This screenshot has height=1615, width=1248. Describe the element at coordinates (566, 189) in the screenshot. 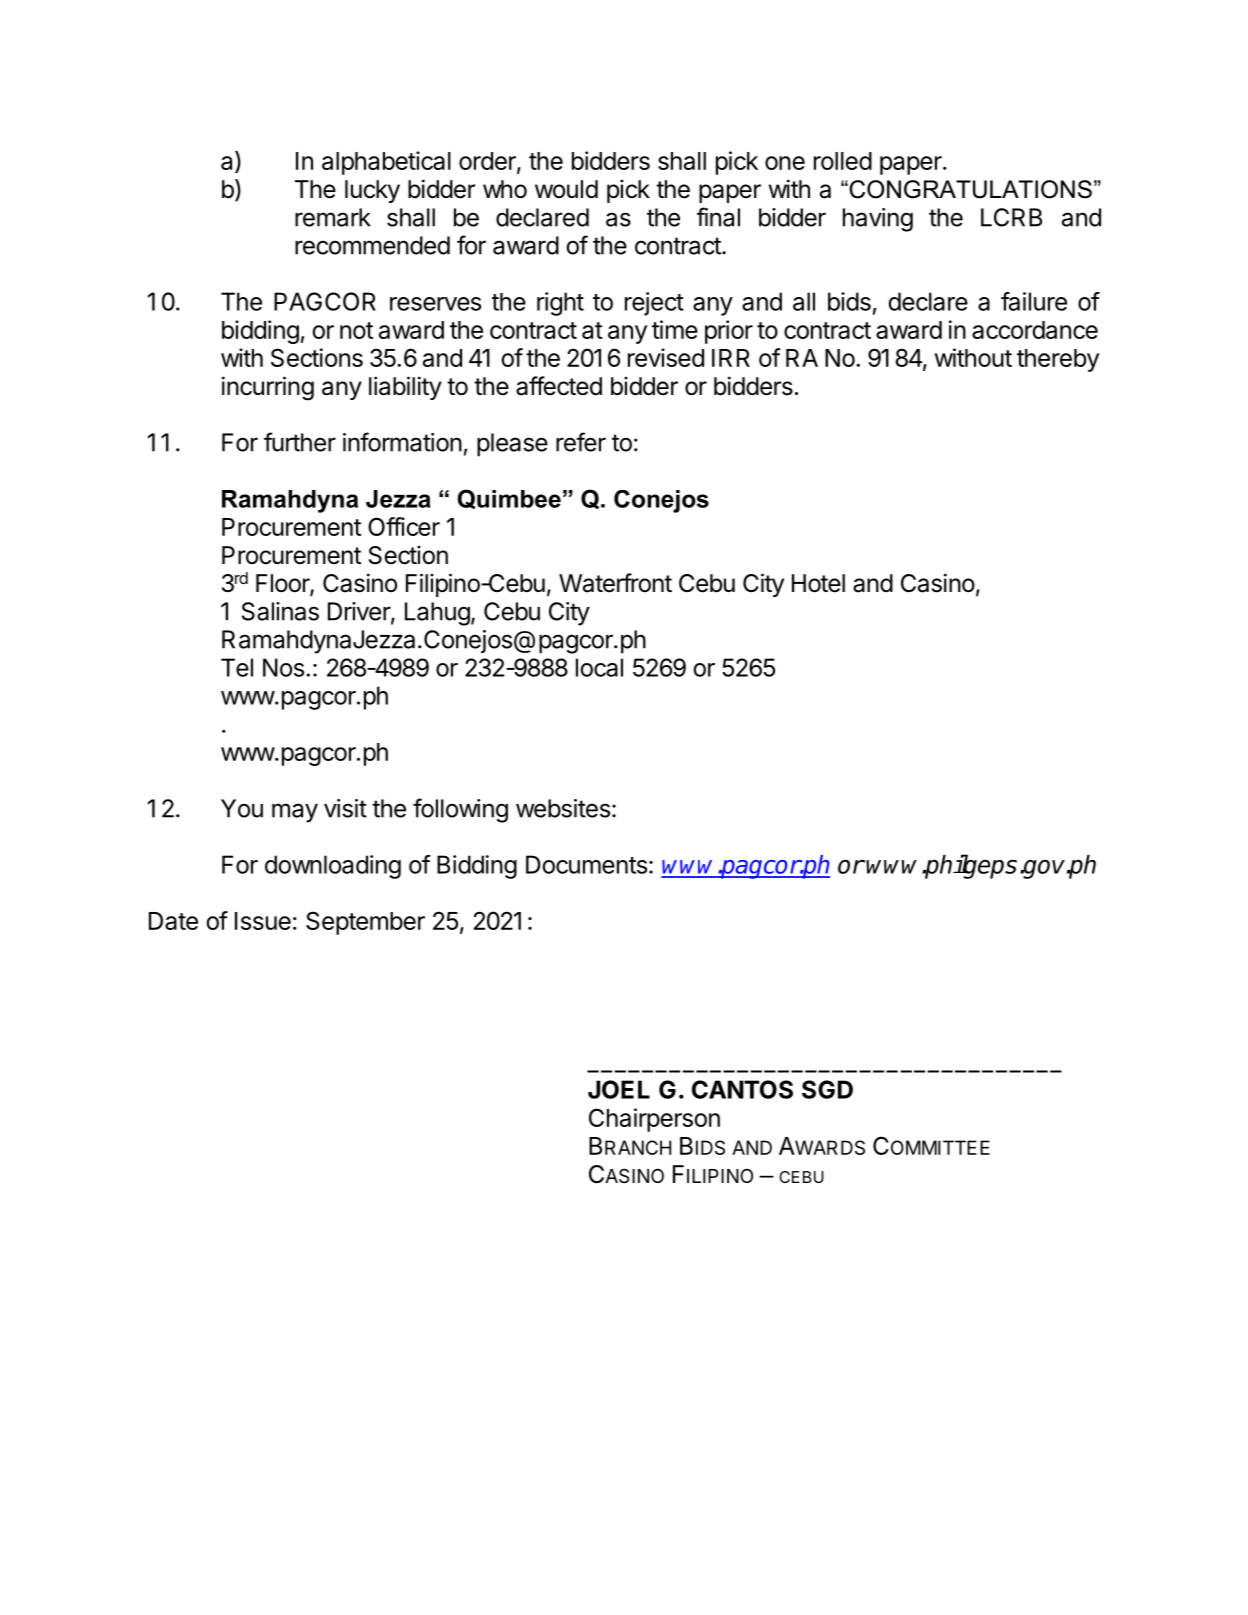

I see `would` at that location.
